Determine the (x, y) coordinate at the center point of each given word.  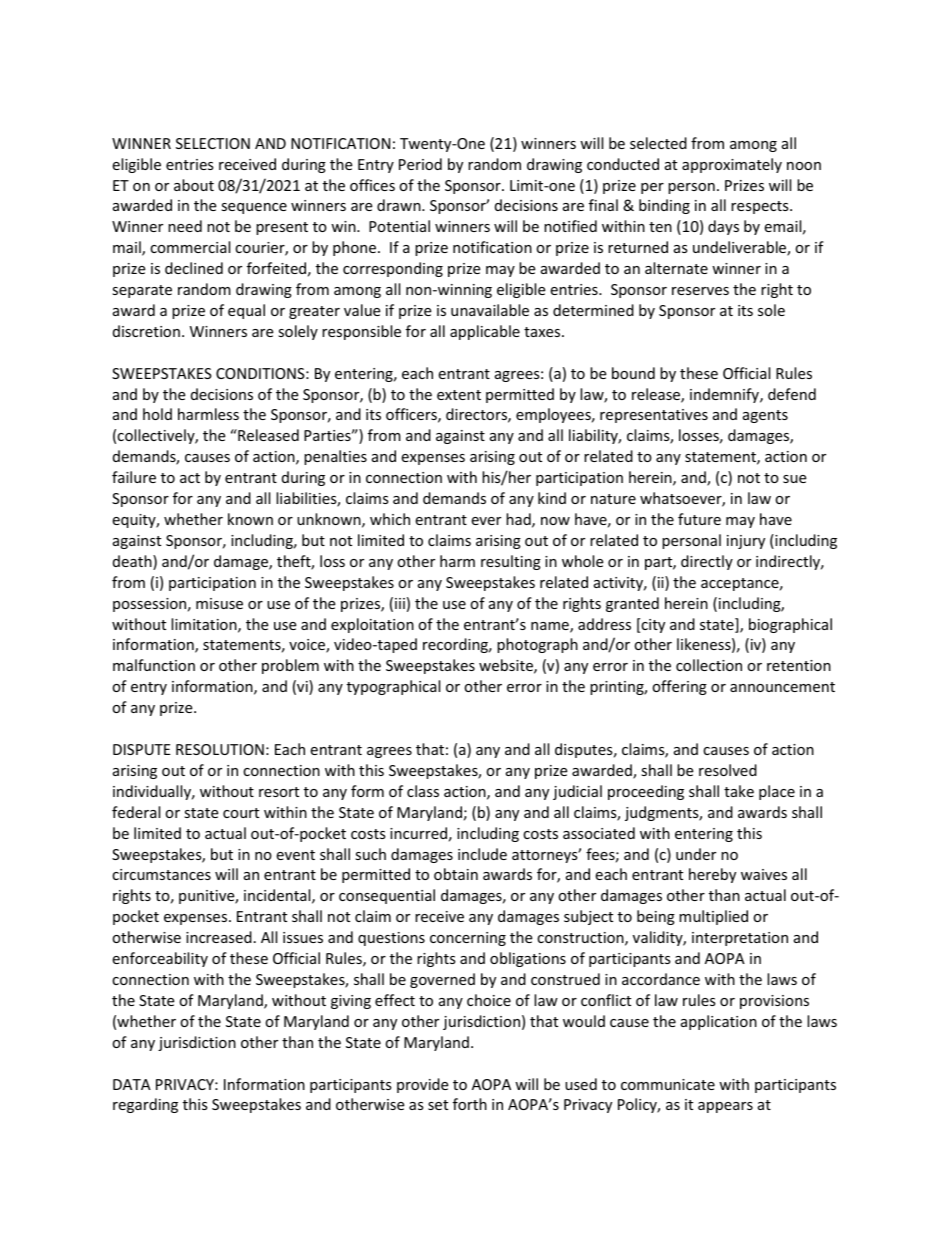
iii (400, 603)
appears (725, 1107)
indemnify (725, 395)
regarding (145, 1105)
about (194, 185)
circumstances (161, 874)
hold (157, 414)
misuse (219, 603)
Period (420, 164)
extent (459, 395)
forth (470, 1104)
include (482, 854)
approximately (732, 165)
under (696, 854)
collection (709, 665)
